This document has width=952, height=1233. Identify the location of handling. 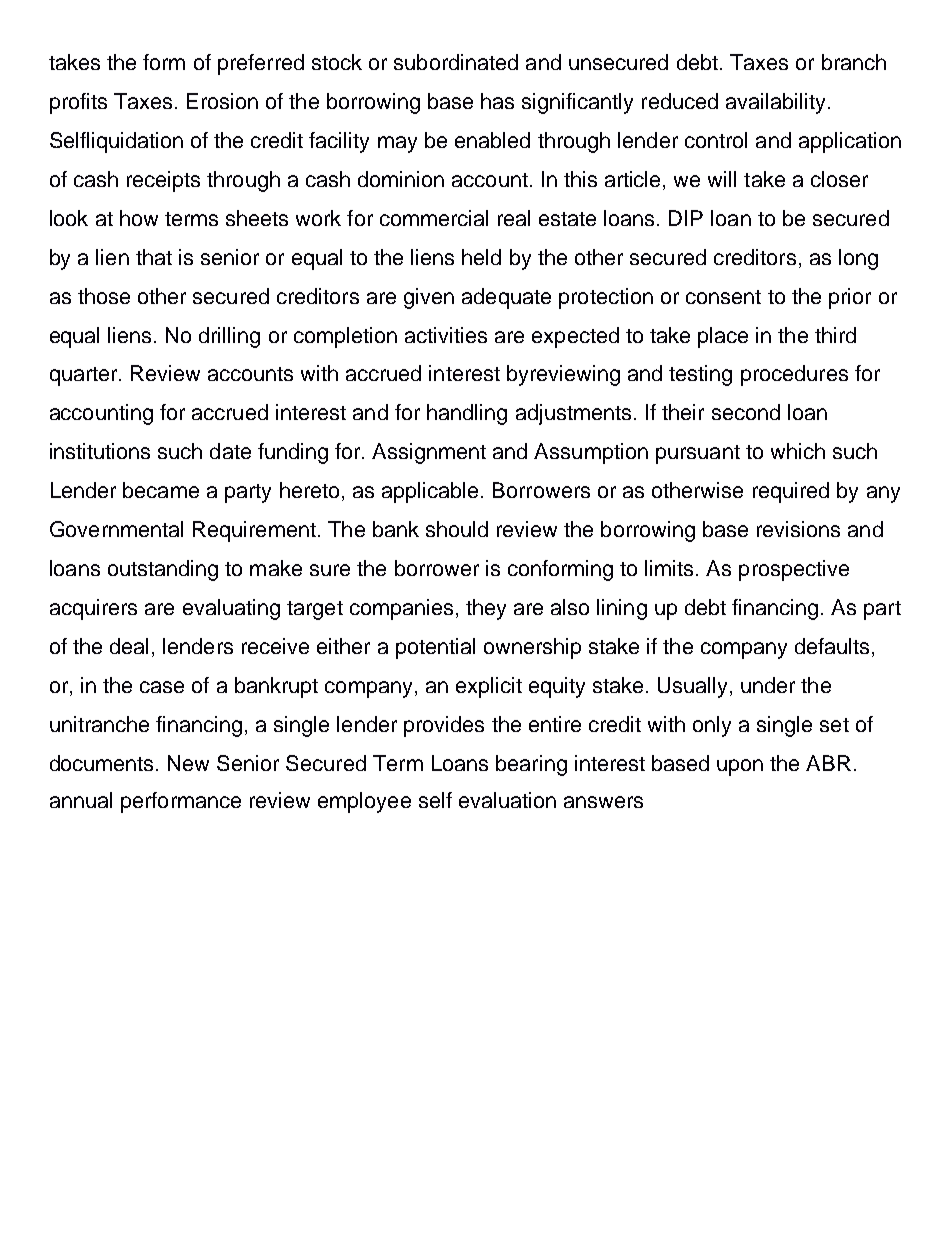
(467, 414).
